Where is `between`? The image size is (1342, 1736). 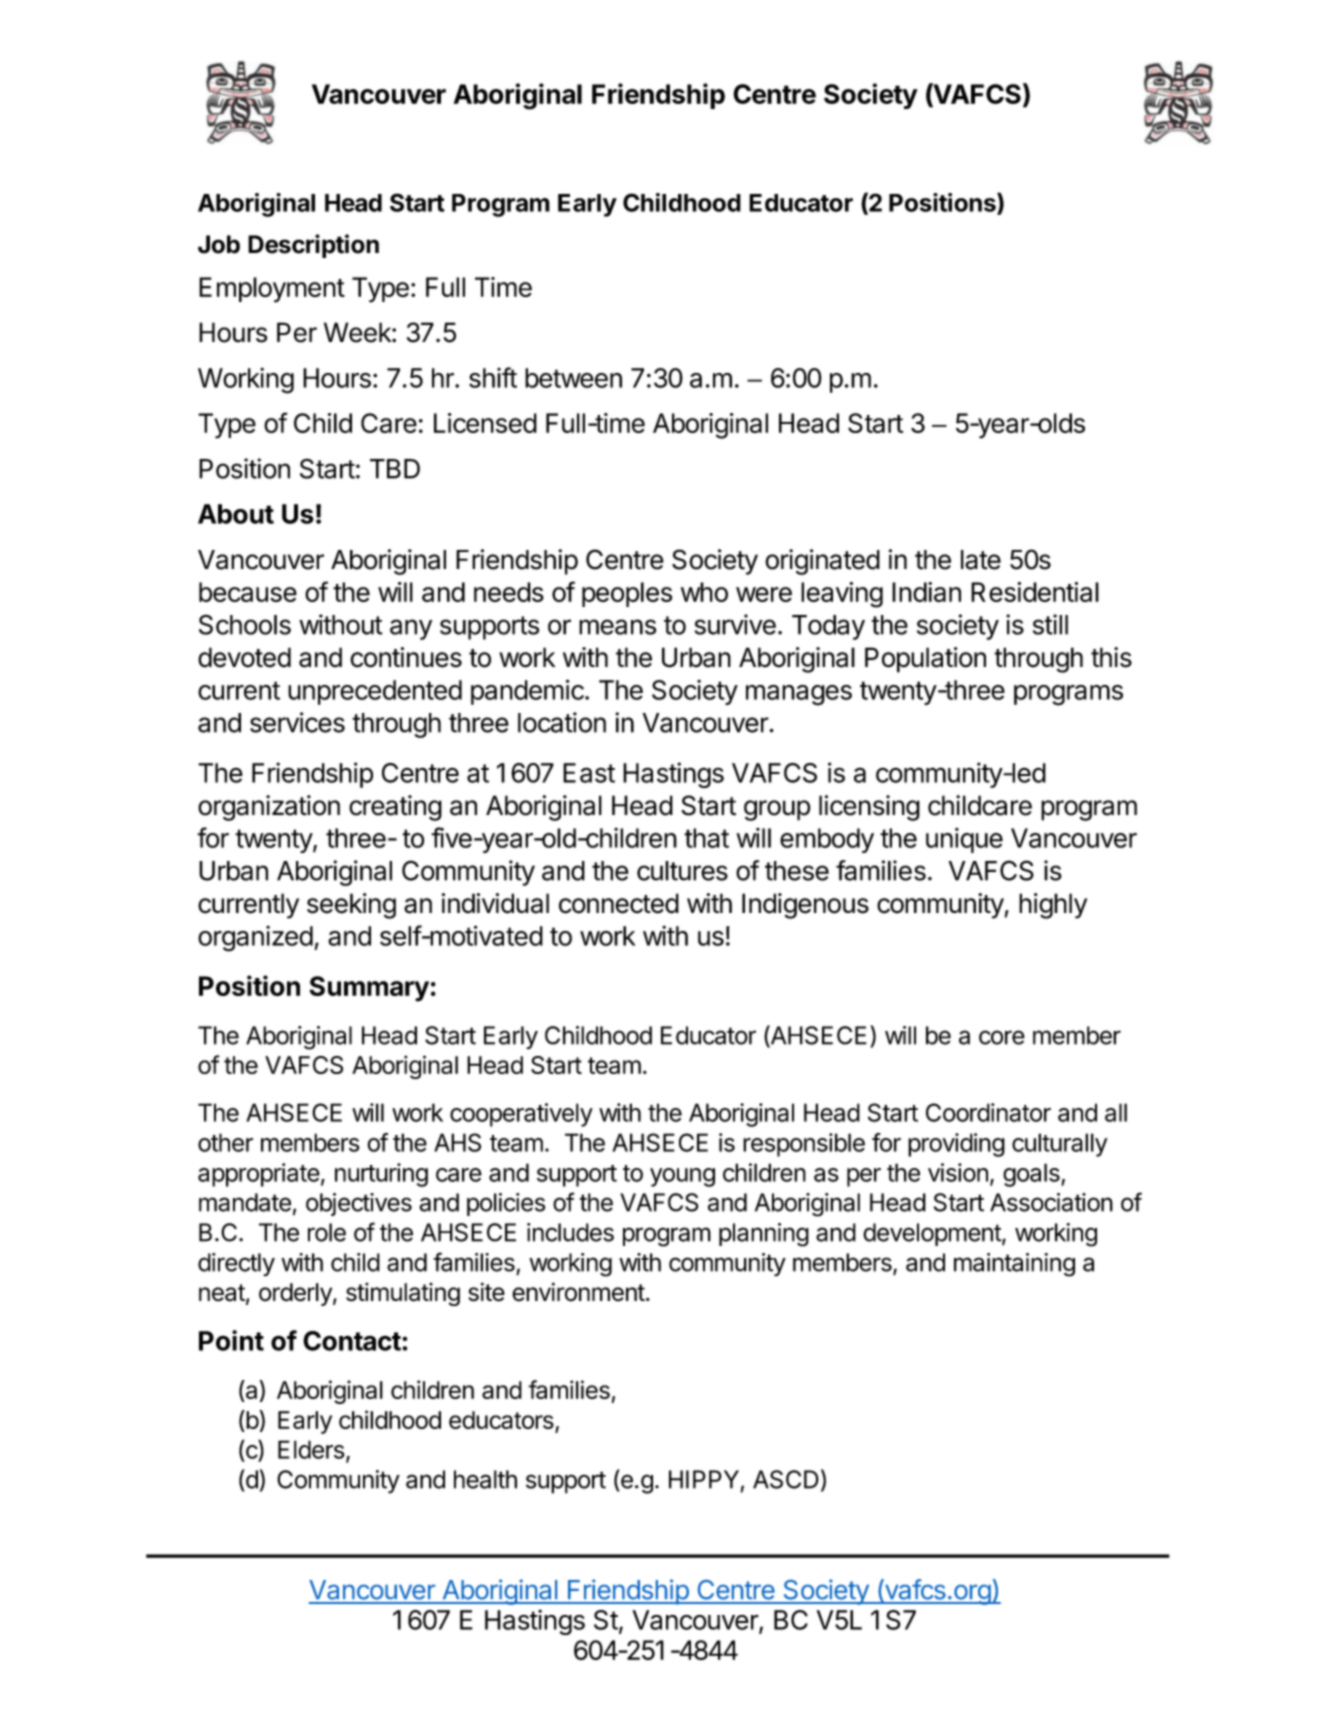
between is located at coordinates (573, 378).
